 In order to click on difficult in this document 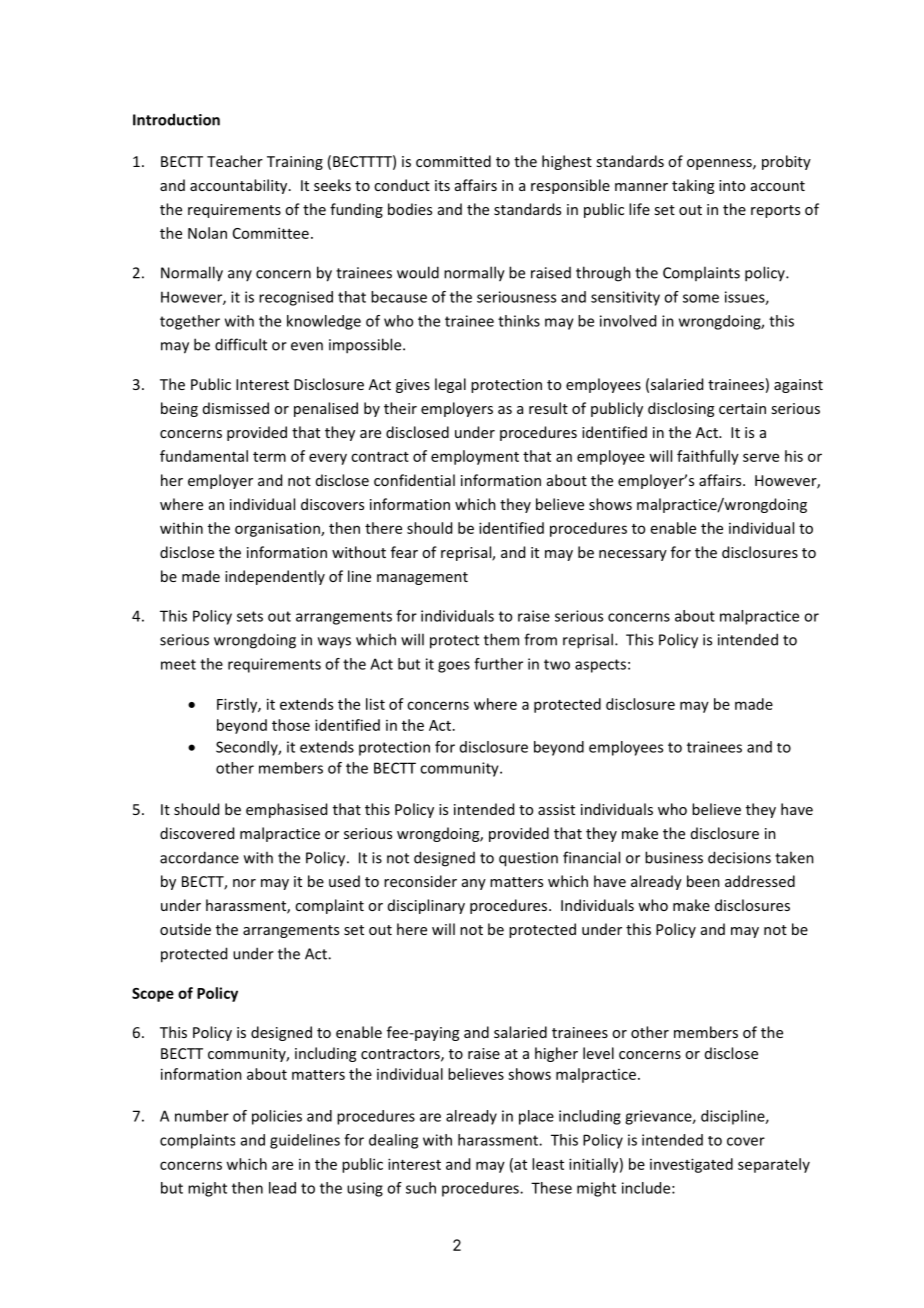, I will do `click(241, 344)`.
